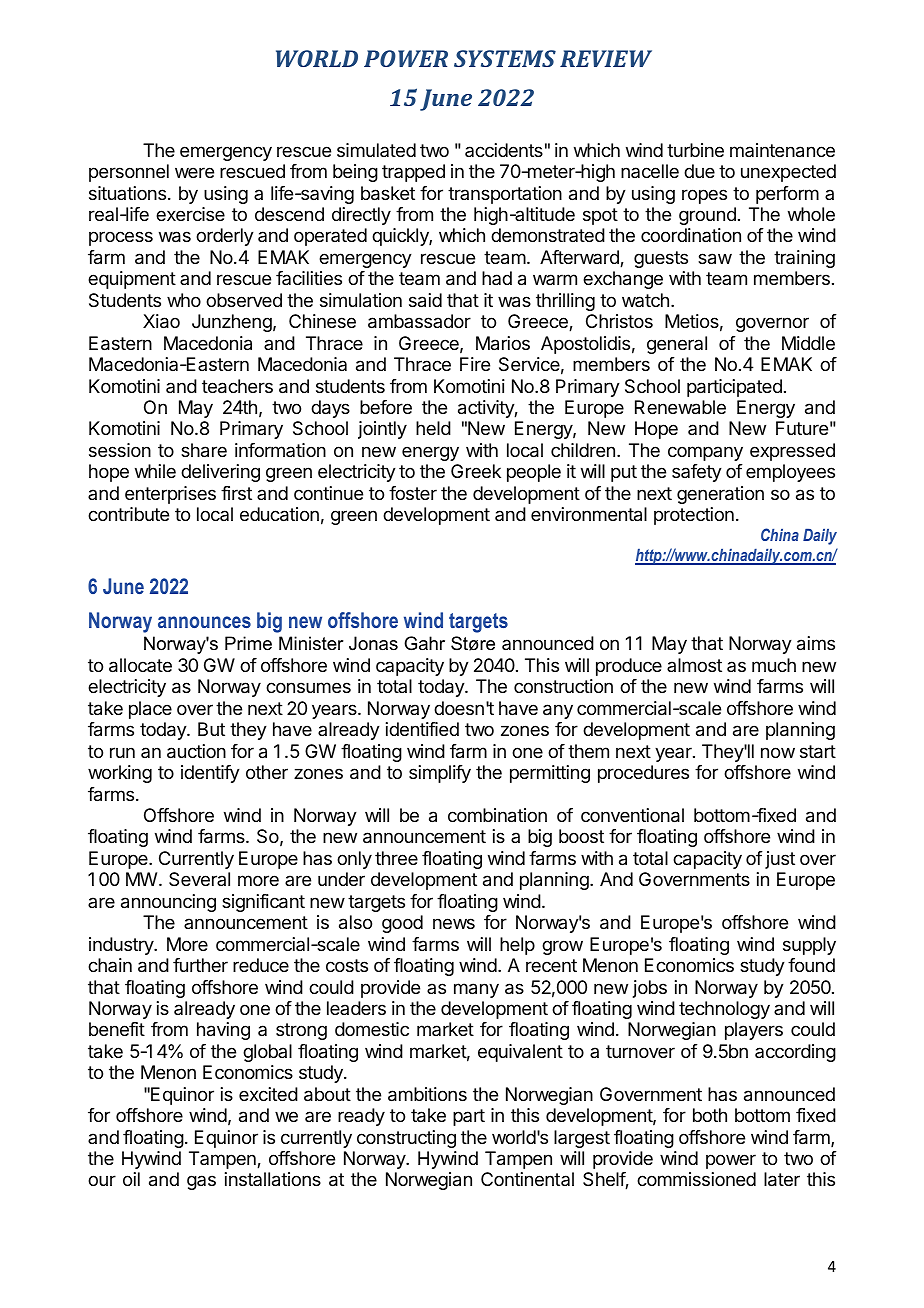 The height and width of the screenshot is (1308, 924). Describe the element at coordinates (406, 1139) in the screenshot. I see `constructing` at that location.
